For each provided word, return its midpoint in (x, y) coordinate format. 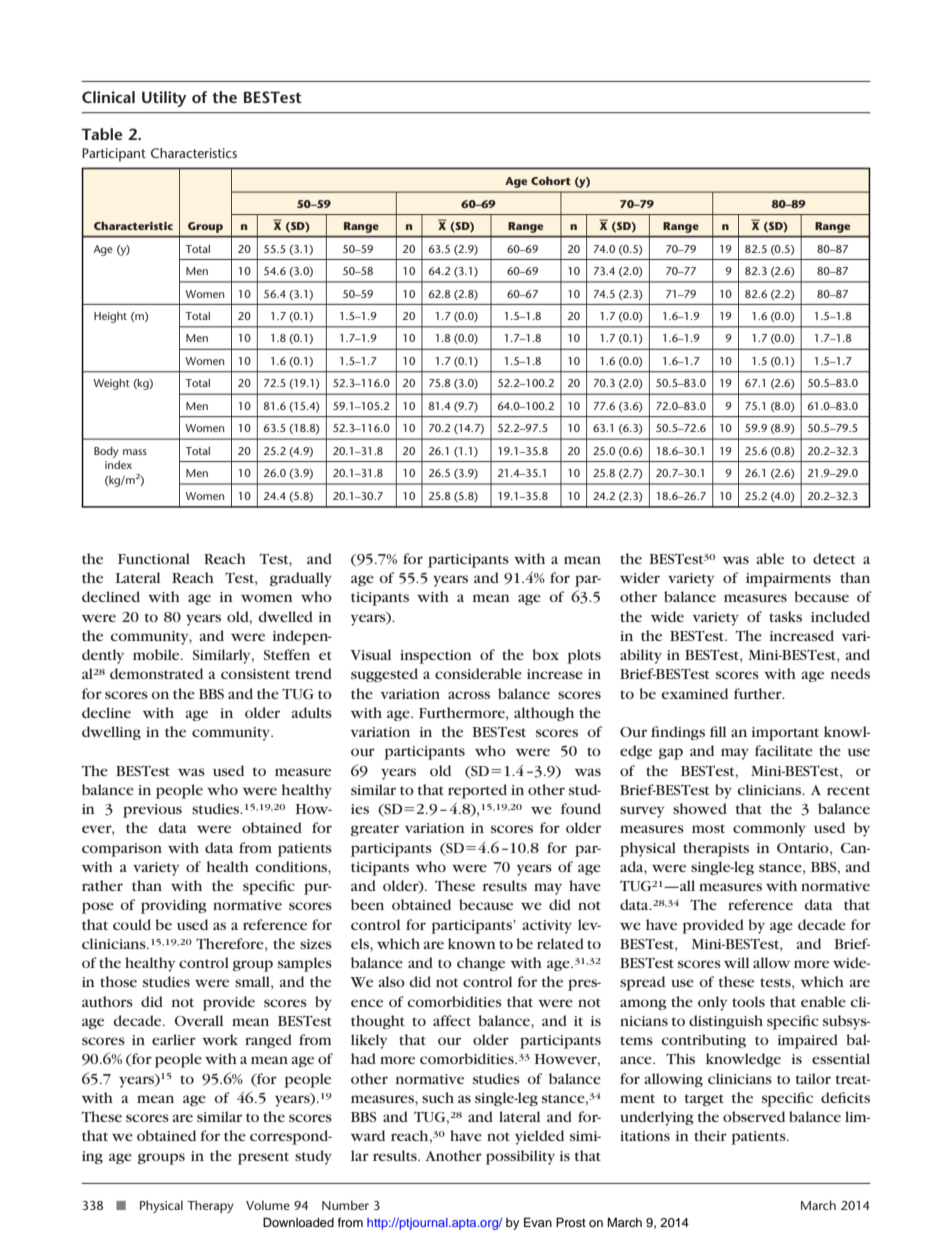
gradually (301, 579)
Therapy (210, 1206)
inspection (436, 657)
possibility (520, 1157)
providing (174, 906)
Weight (111, 384)
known (472, 943)
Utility (164, 99)
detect (834, 558)
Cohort (551, 180)
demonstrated (156, 673)
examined (694, 693)
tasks (785, 616)
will (736, 962)
